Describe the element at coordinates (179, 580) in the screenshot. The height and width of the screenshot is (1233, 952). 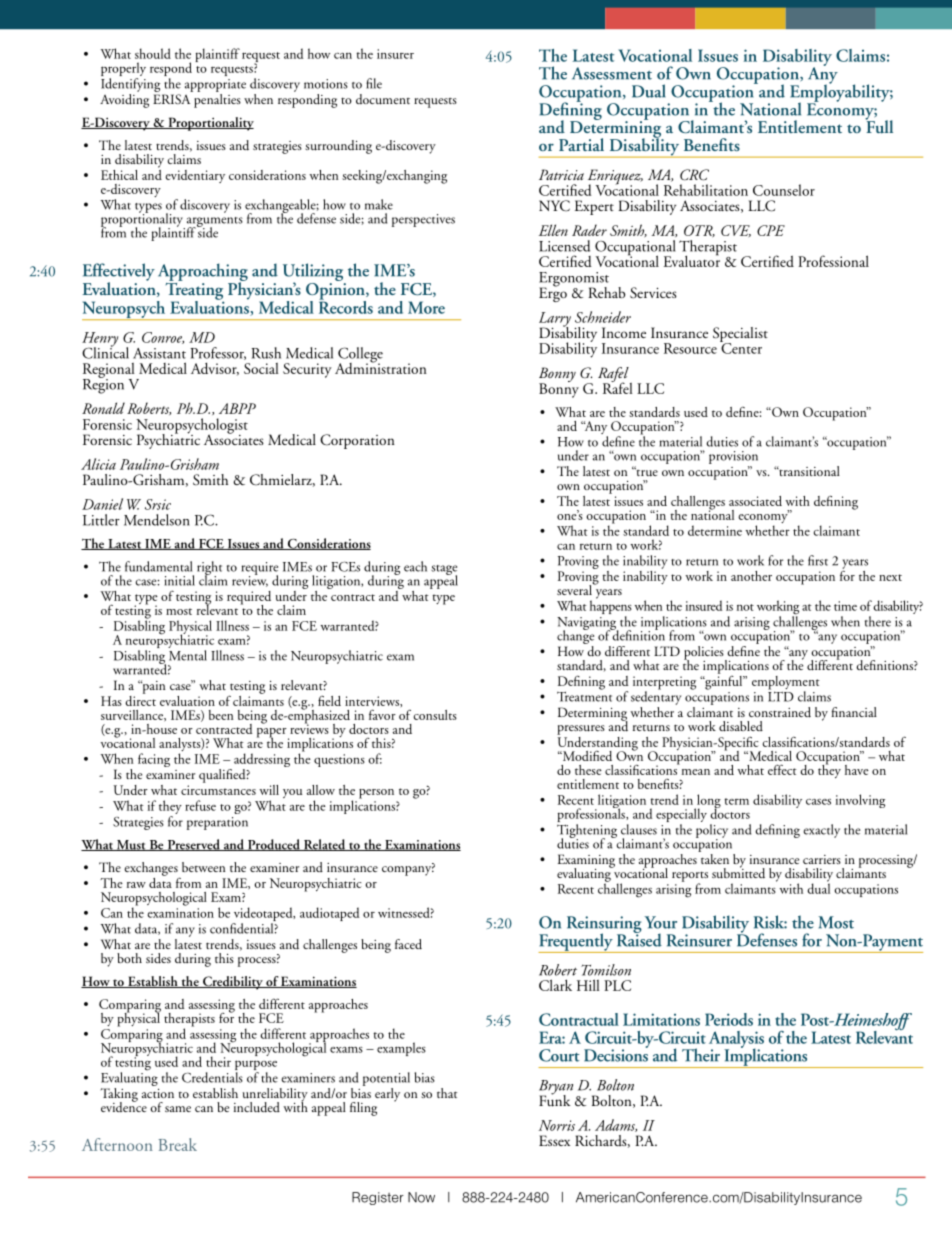
I see `initial` at that location.
